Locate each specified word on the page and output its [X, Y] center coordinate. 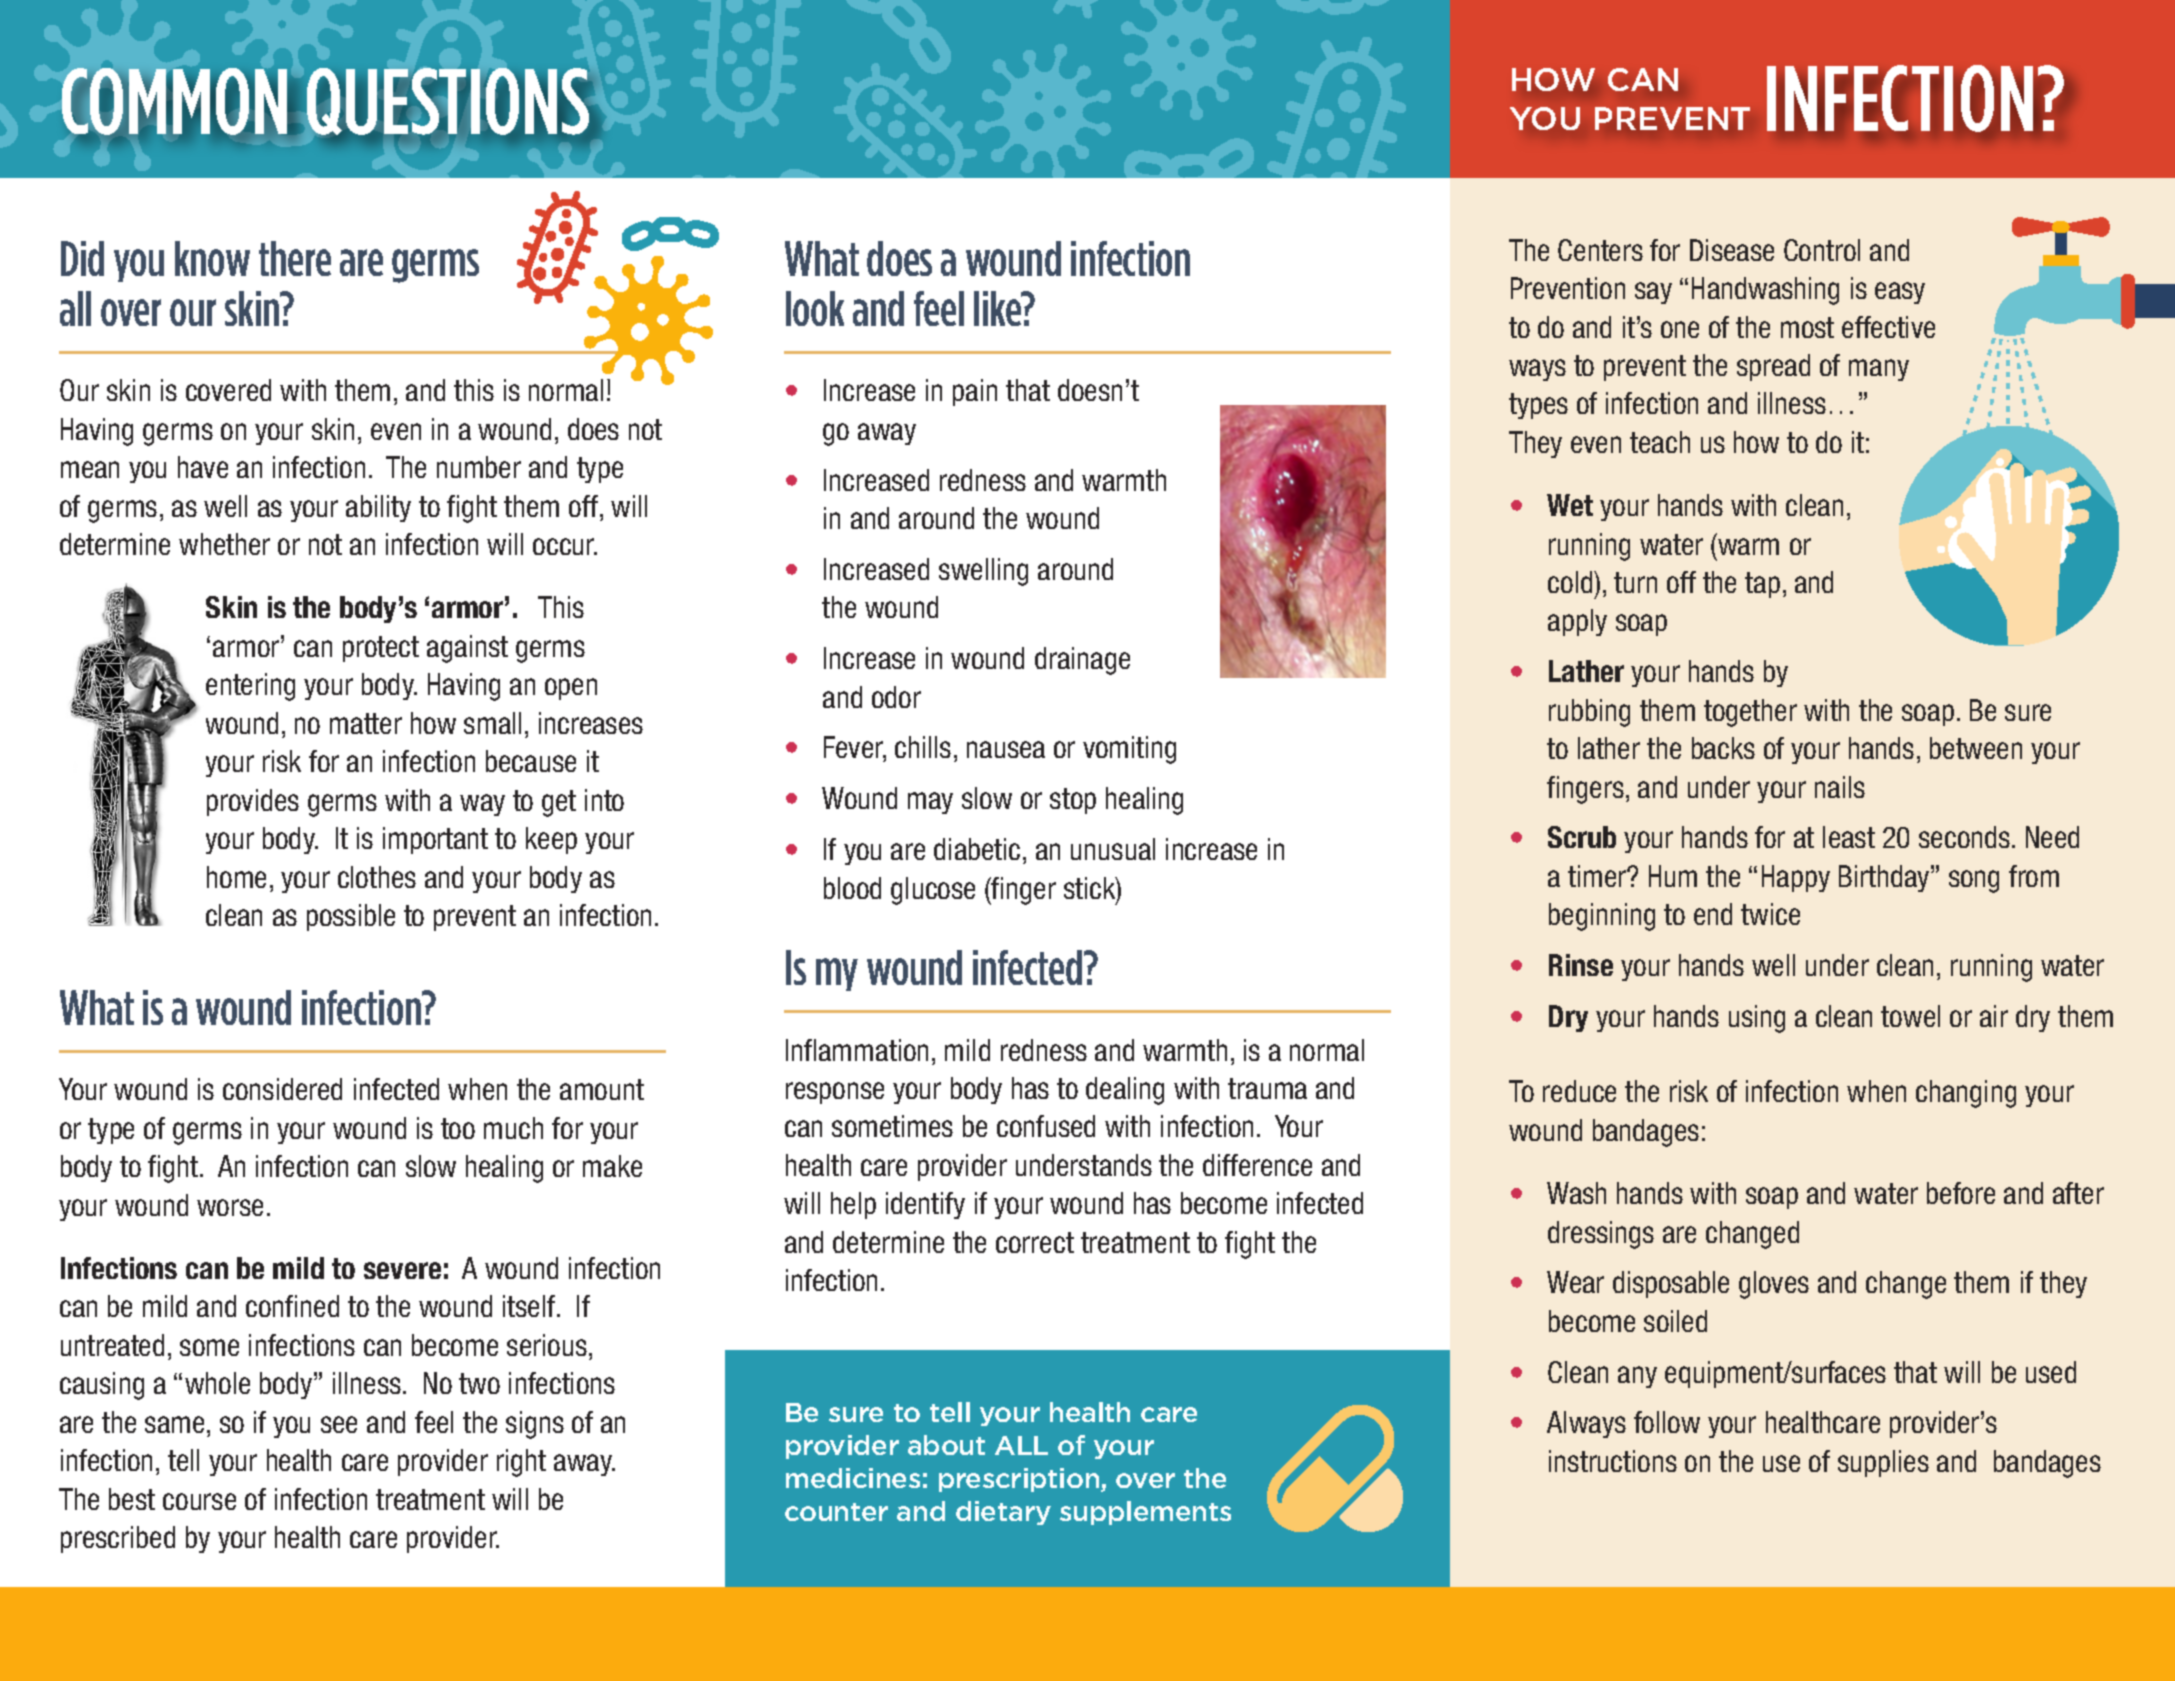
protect [381, 649]
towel [1910, 1016]
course [199, 1501]
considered [282, 1089]
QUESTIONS [448, 103]
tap [1762, 585]
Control [1822, 250]
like [999, 308]
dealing [1125, 1091]
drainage [1082, 661]
